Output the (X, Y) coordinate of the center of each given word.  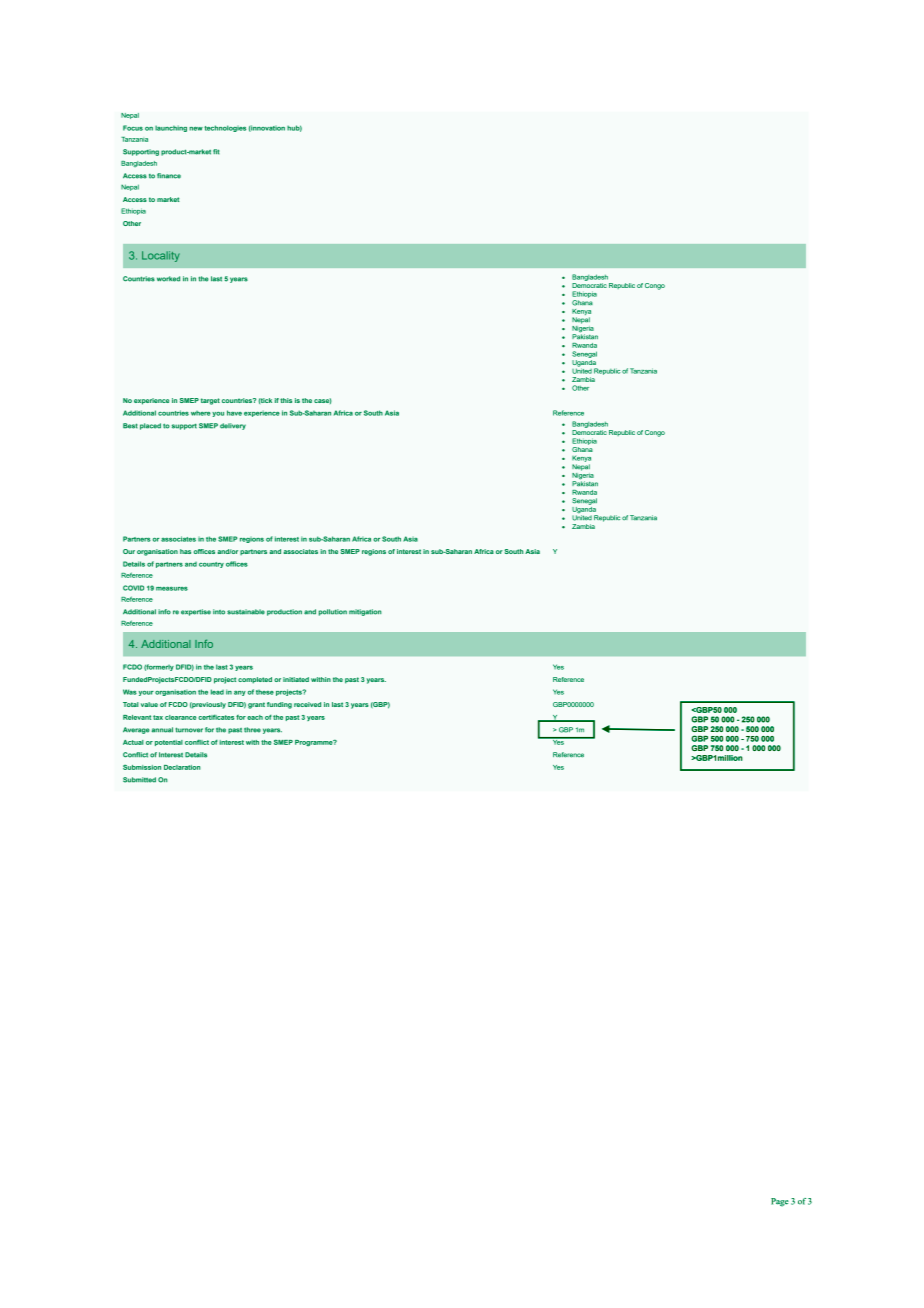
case (323, 401)
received (307, 704)
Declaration (182, 767)
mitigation (365, 612)
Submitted (139, 780)
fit (216, 152)
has (185, 551)
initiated (296, 679)
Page (780, 1202)
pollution (333, 612)
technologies (225, 128)
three (252, 730)
